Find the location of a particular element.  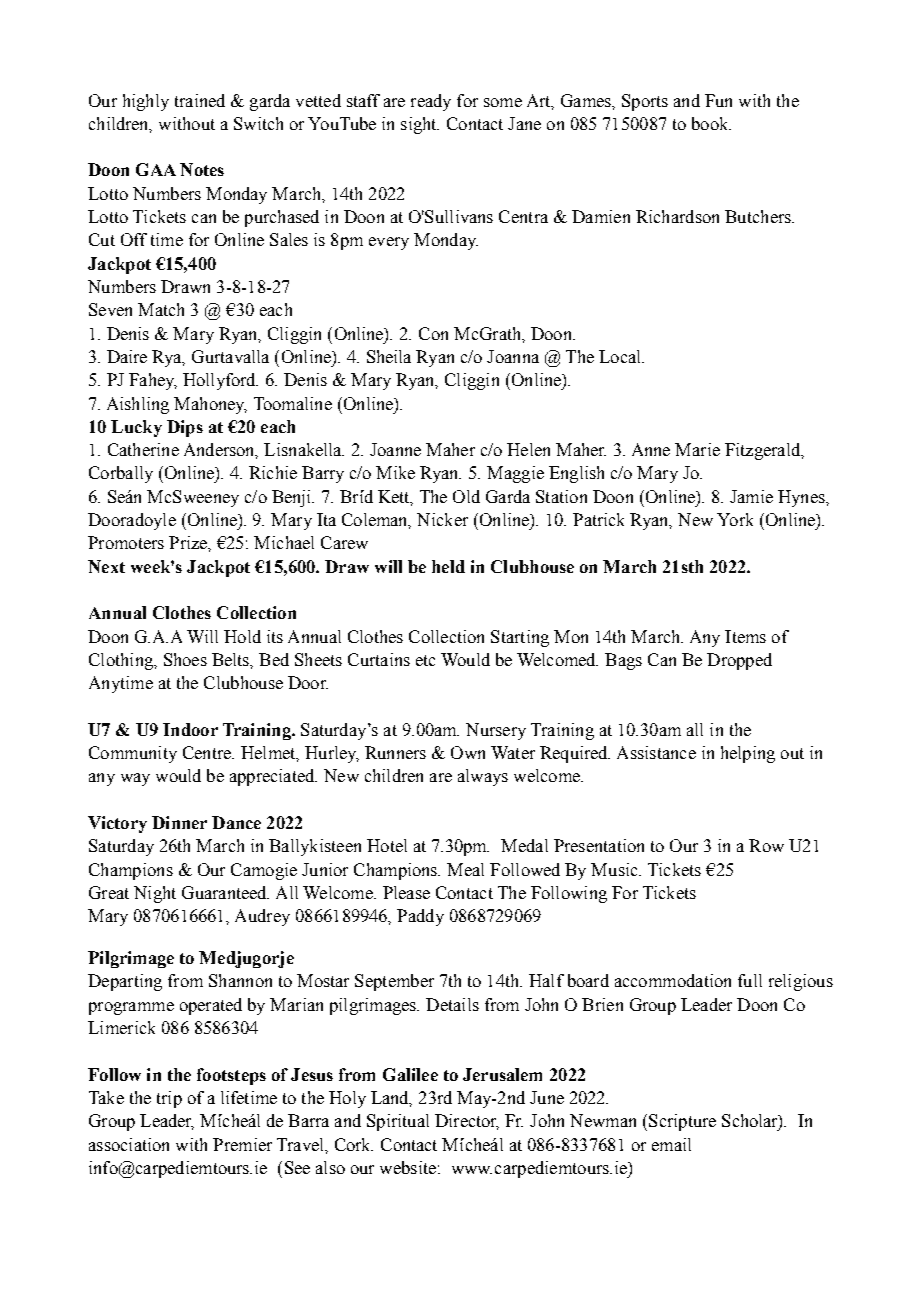

Mike is located at coordinates (395, 472).
